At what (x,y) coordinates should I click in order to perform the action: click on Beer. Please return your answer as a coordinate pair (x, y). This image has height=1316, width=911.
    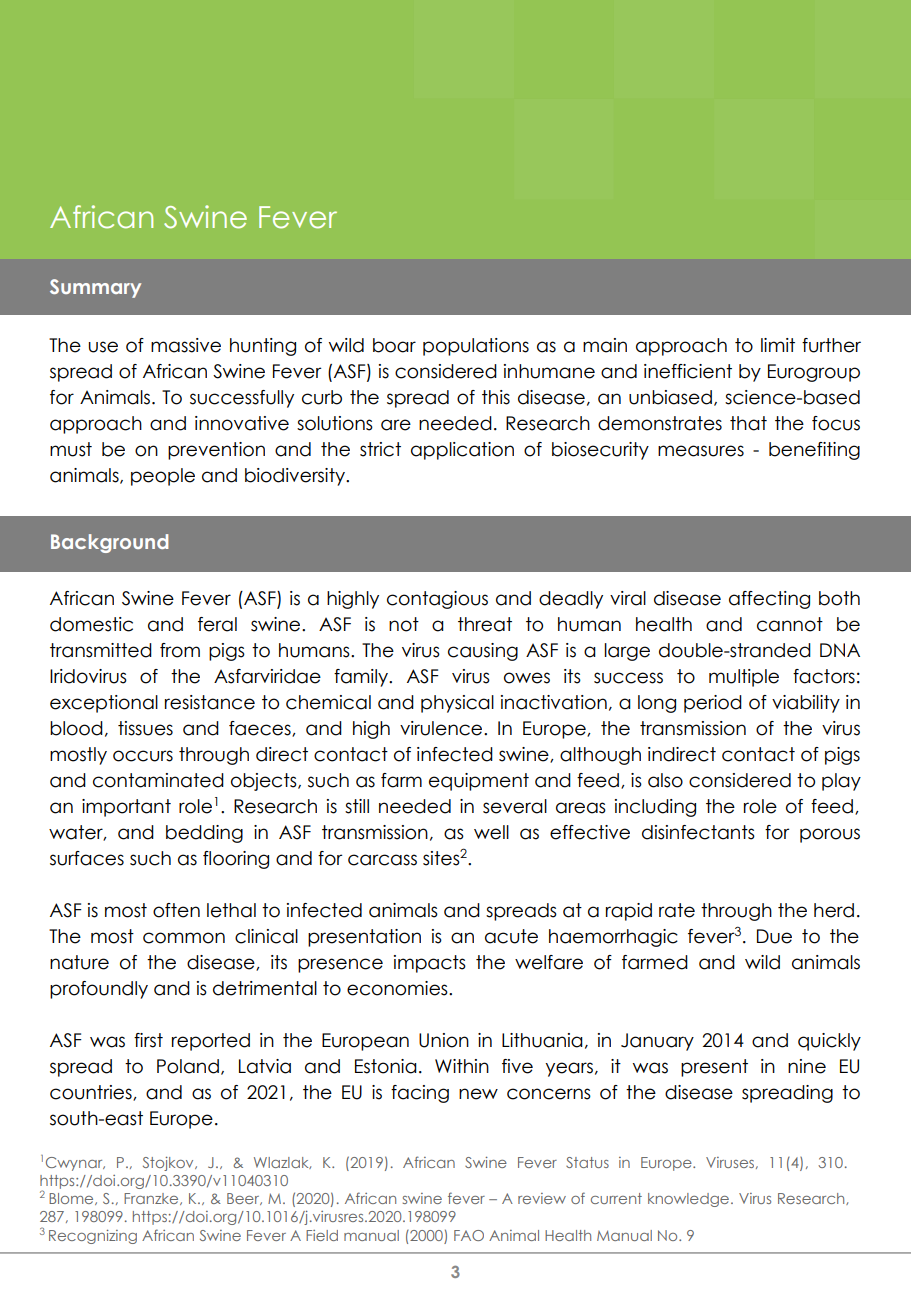
    Looking at the image, I should click on (244, 1199).
